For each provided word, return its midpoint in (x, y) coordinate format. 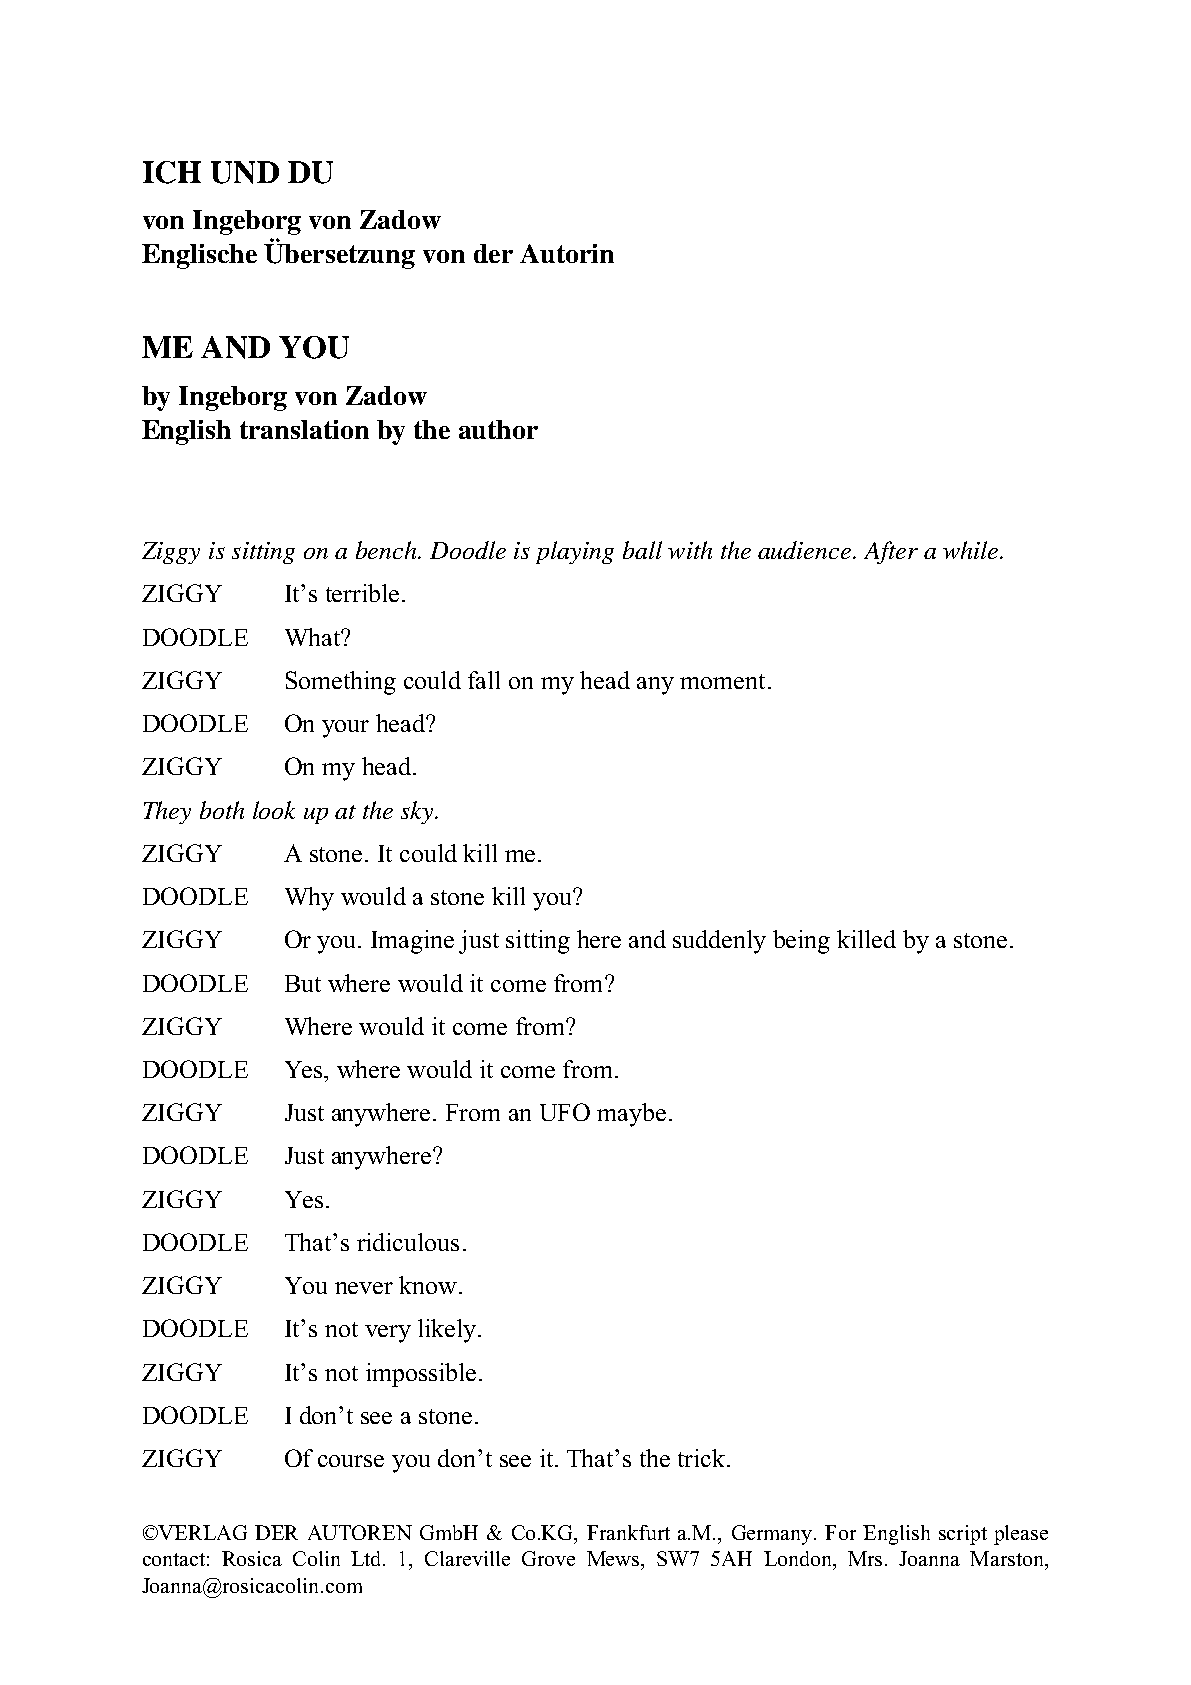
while (972, 550)
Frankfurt (628, 1532)
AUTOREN (360, 1532)
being (801, 942)
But (303, 983)
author (498, 429)
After (891, 552)
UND (245, 172)
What (313, 637)
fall (484, 680)
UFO (565, 1112)
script (963, 1535)
